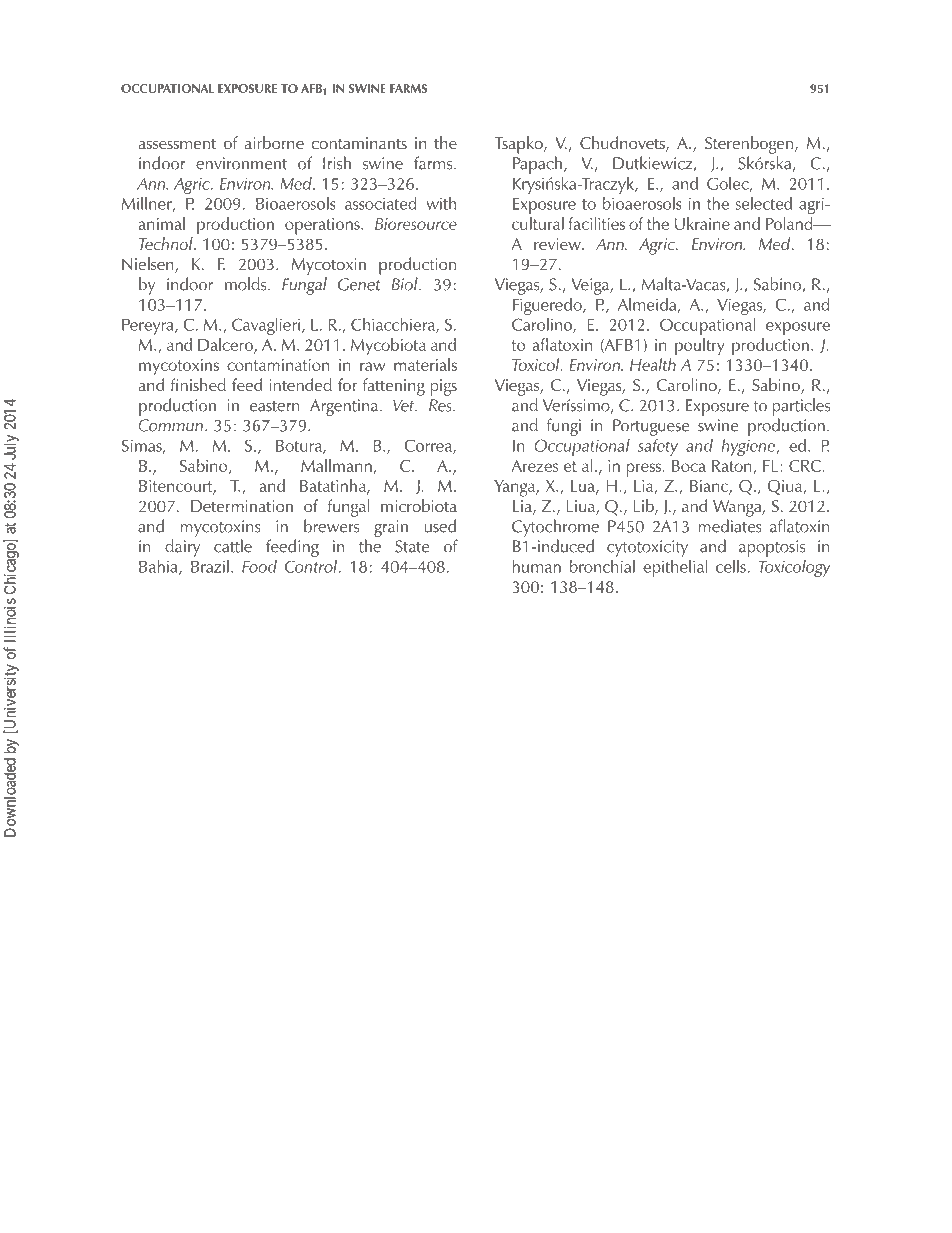  I want to click on cells, so click(732, 566).
